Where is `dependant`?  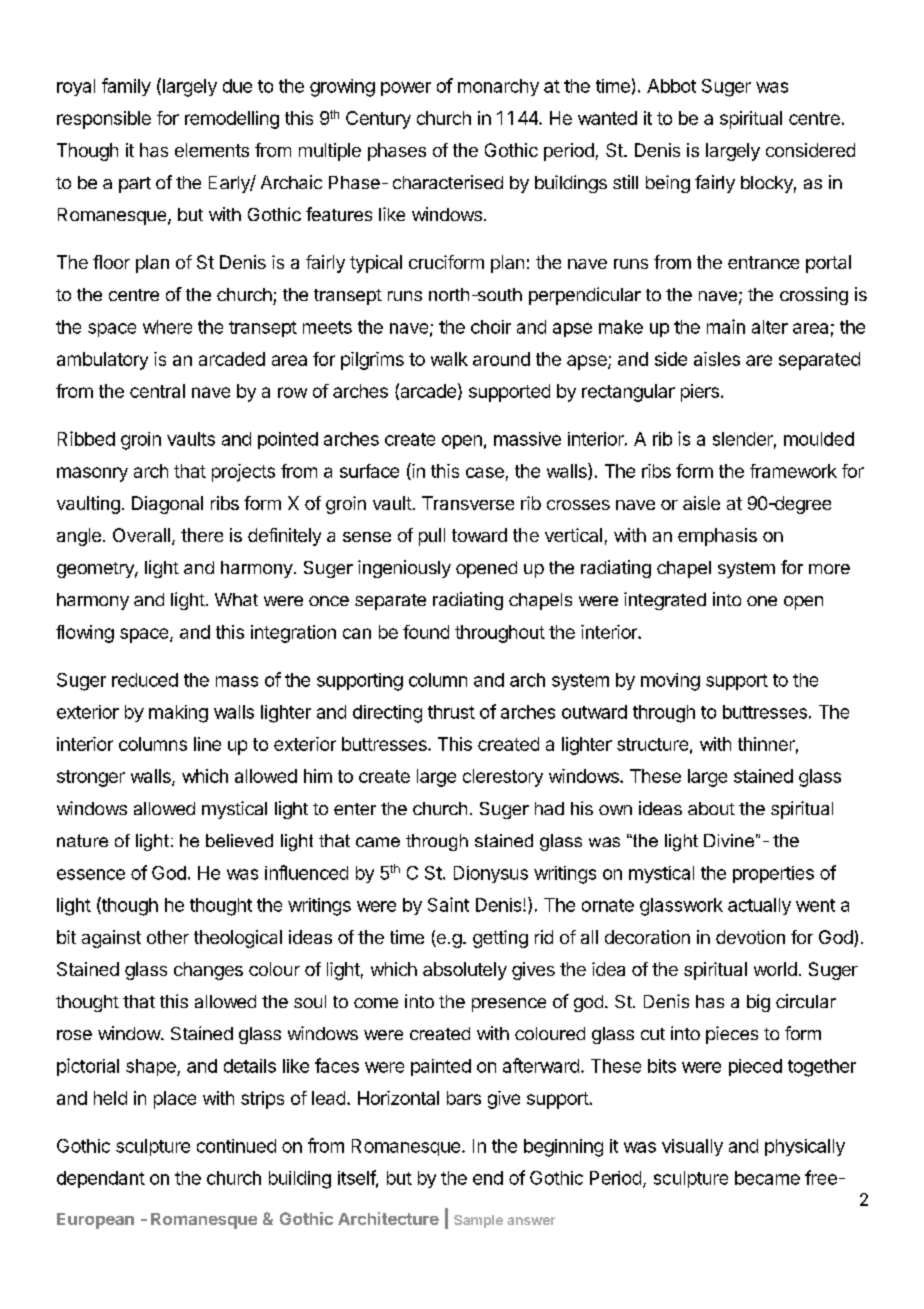 dependant is located at coordinates (101, 1179).
